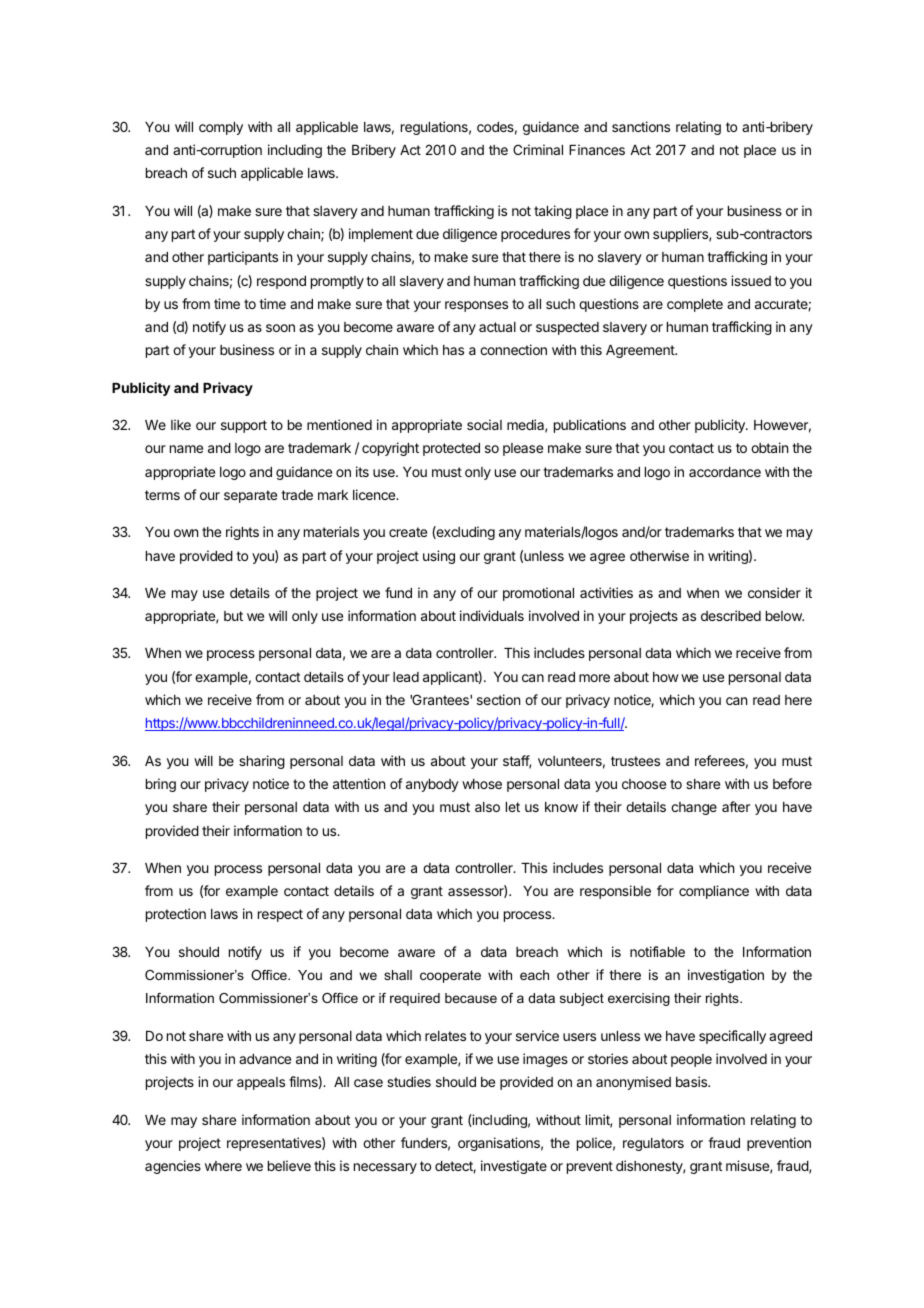 This document has width=924, height=1308. What do you see at coordinates (484, 424) in the document?
I see `social` at bounding box center [484, 424].
